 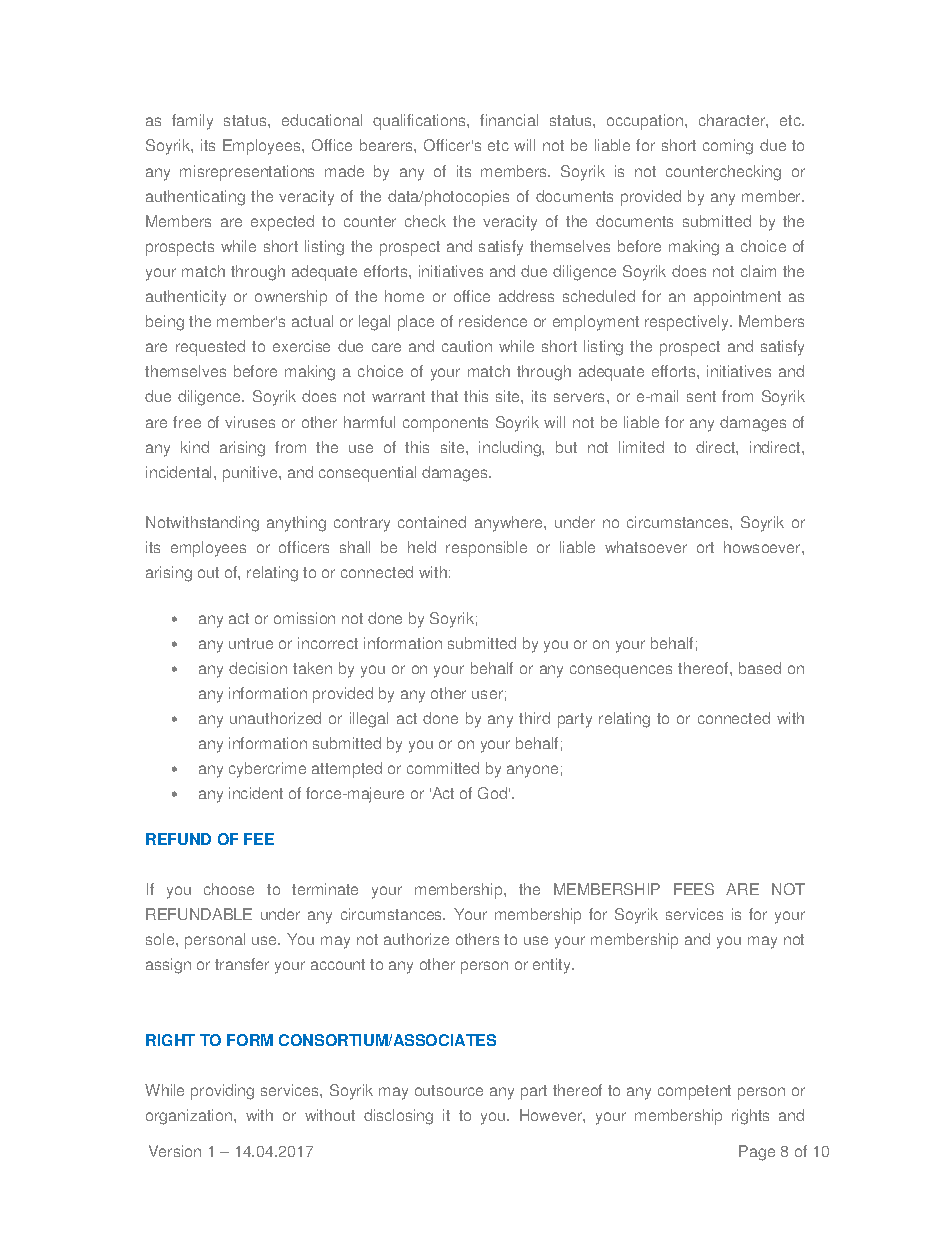 What do you see at coordinates (192, 122) in the document?
I see `family` at bounding box center [192, 122].
